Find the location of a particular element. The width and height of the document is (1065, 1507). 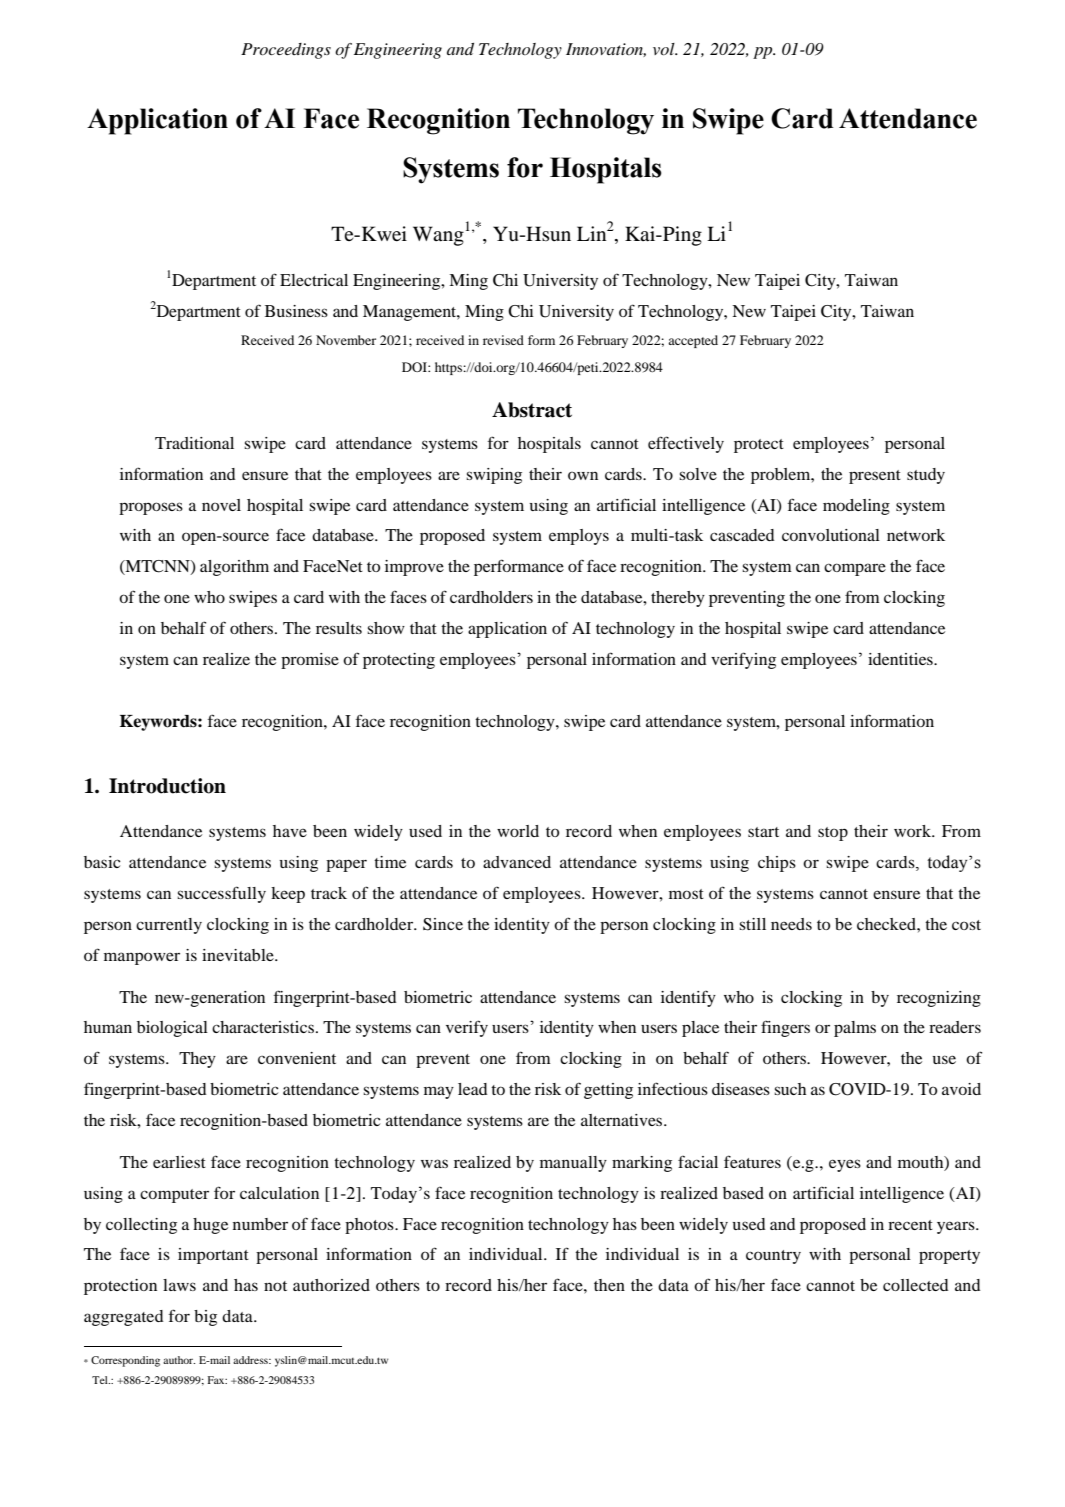

then is located at coordinates (609, 1285).
